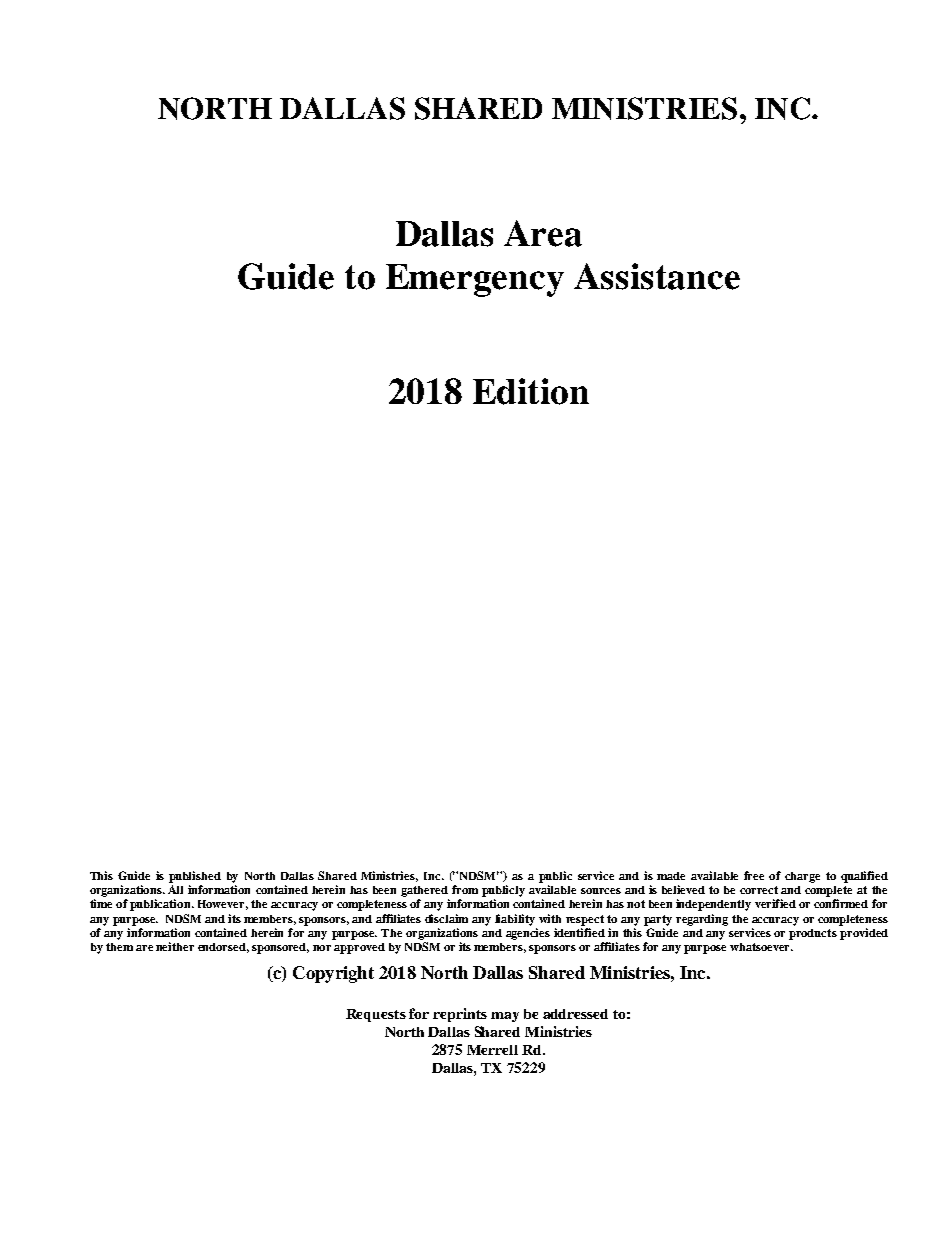 This screenshot has height=1233, width=952. What do you see at coordinates (671, 876) in the screenshot?
I see `made` at bounding box center [671, 876].
